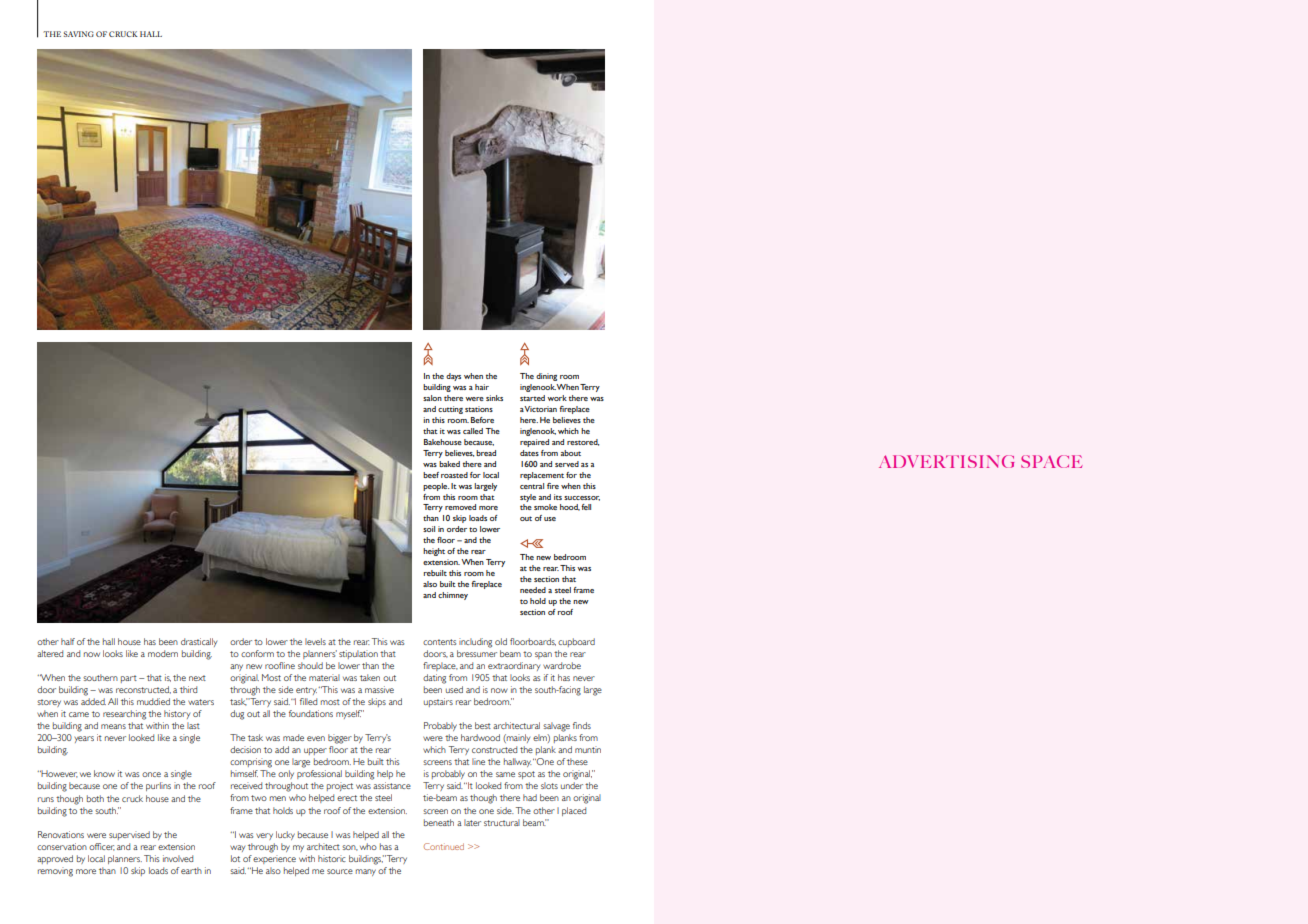  What do you see at coordinates (79, 34) in the screenshot?
I see `SAVING` at bounding box center [79, 34].
